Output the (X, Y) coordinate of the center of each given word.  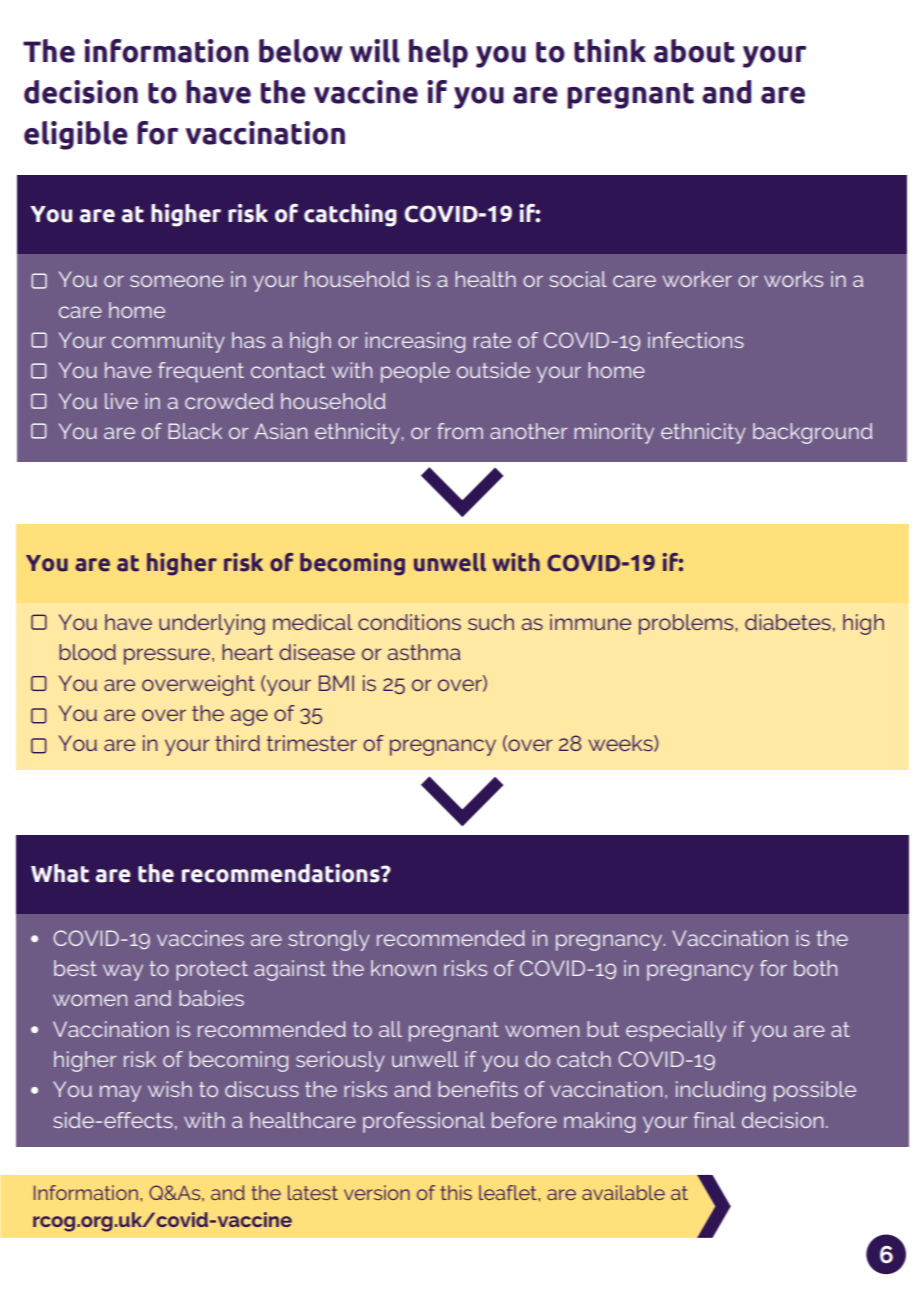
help (438, 53)
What (60, 873)
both (815, 968)
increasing (415, 342)
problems (686, 624)
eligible (76, 135)
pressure (168, 656)
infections (696, 340)
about (694, 51)
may (120, 1093)
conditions (409, 622)
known (403, 968)
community (168, 342)
